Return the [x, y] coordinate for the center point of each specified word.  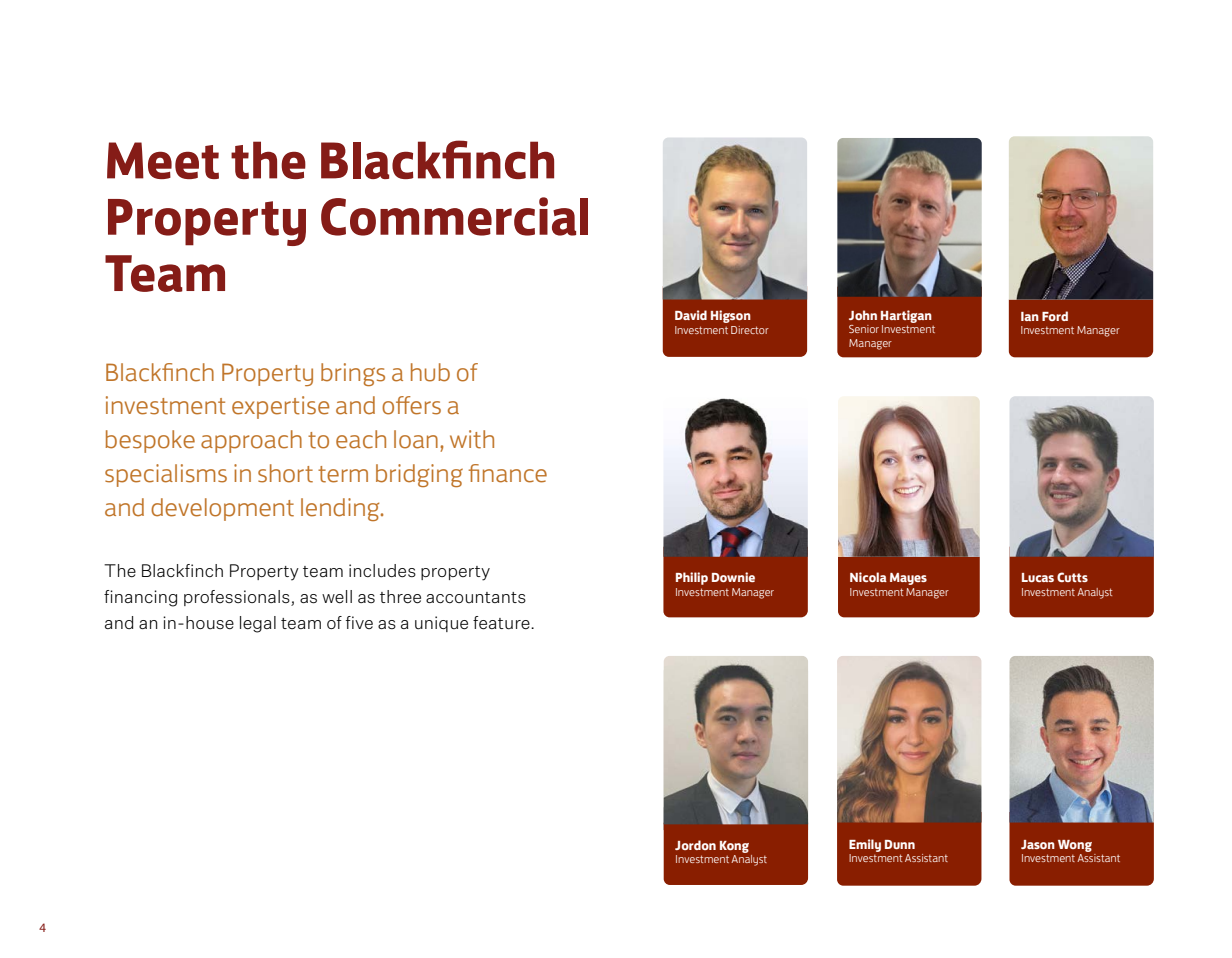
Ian [1030, 316]
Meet [163, 160]
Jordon [695, 845]
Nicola [868, 577]
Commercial [454, 216]
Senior [864, 329]
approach [251, 441]
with [472, 439]
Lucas [1038, 577]
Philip [692, 578]
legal [258, 624]
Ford [1055, 316]
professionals [238, 598]
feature [502, 623]
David [691, 315]
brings [353, 374]
